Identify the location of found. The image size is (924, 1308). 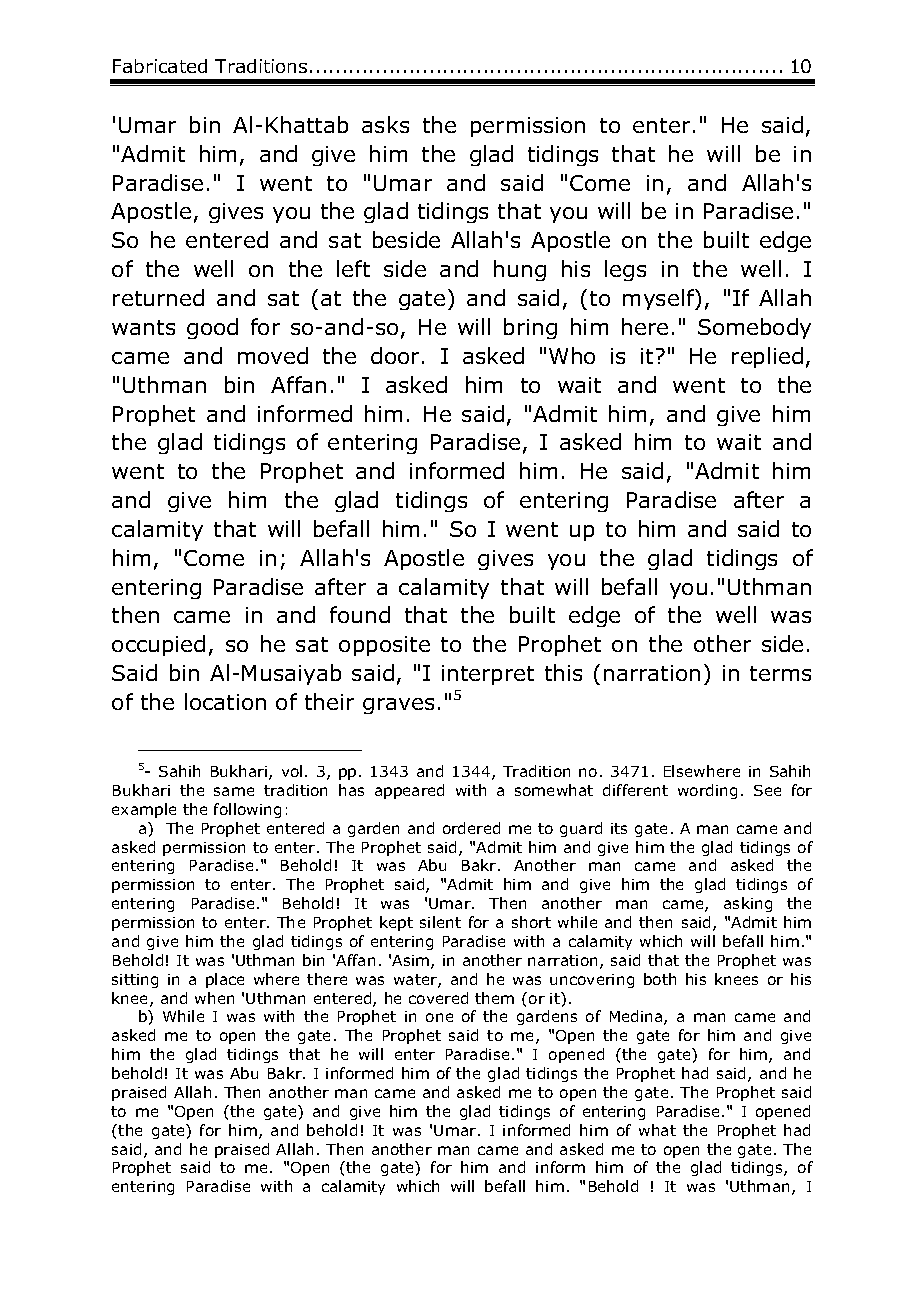
(360, 614).
